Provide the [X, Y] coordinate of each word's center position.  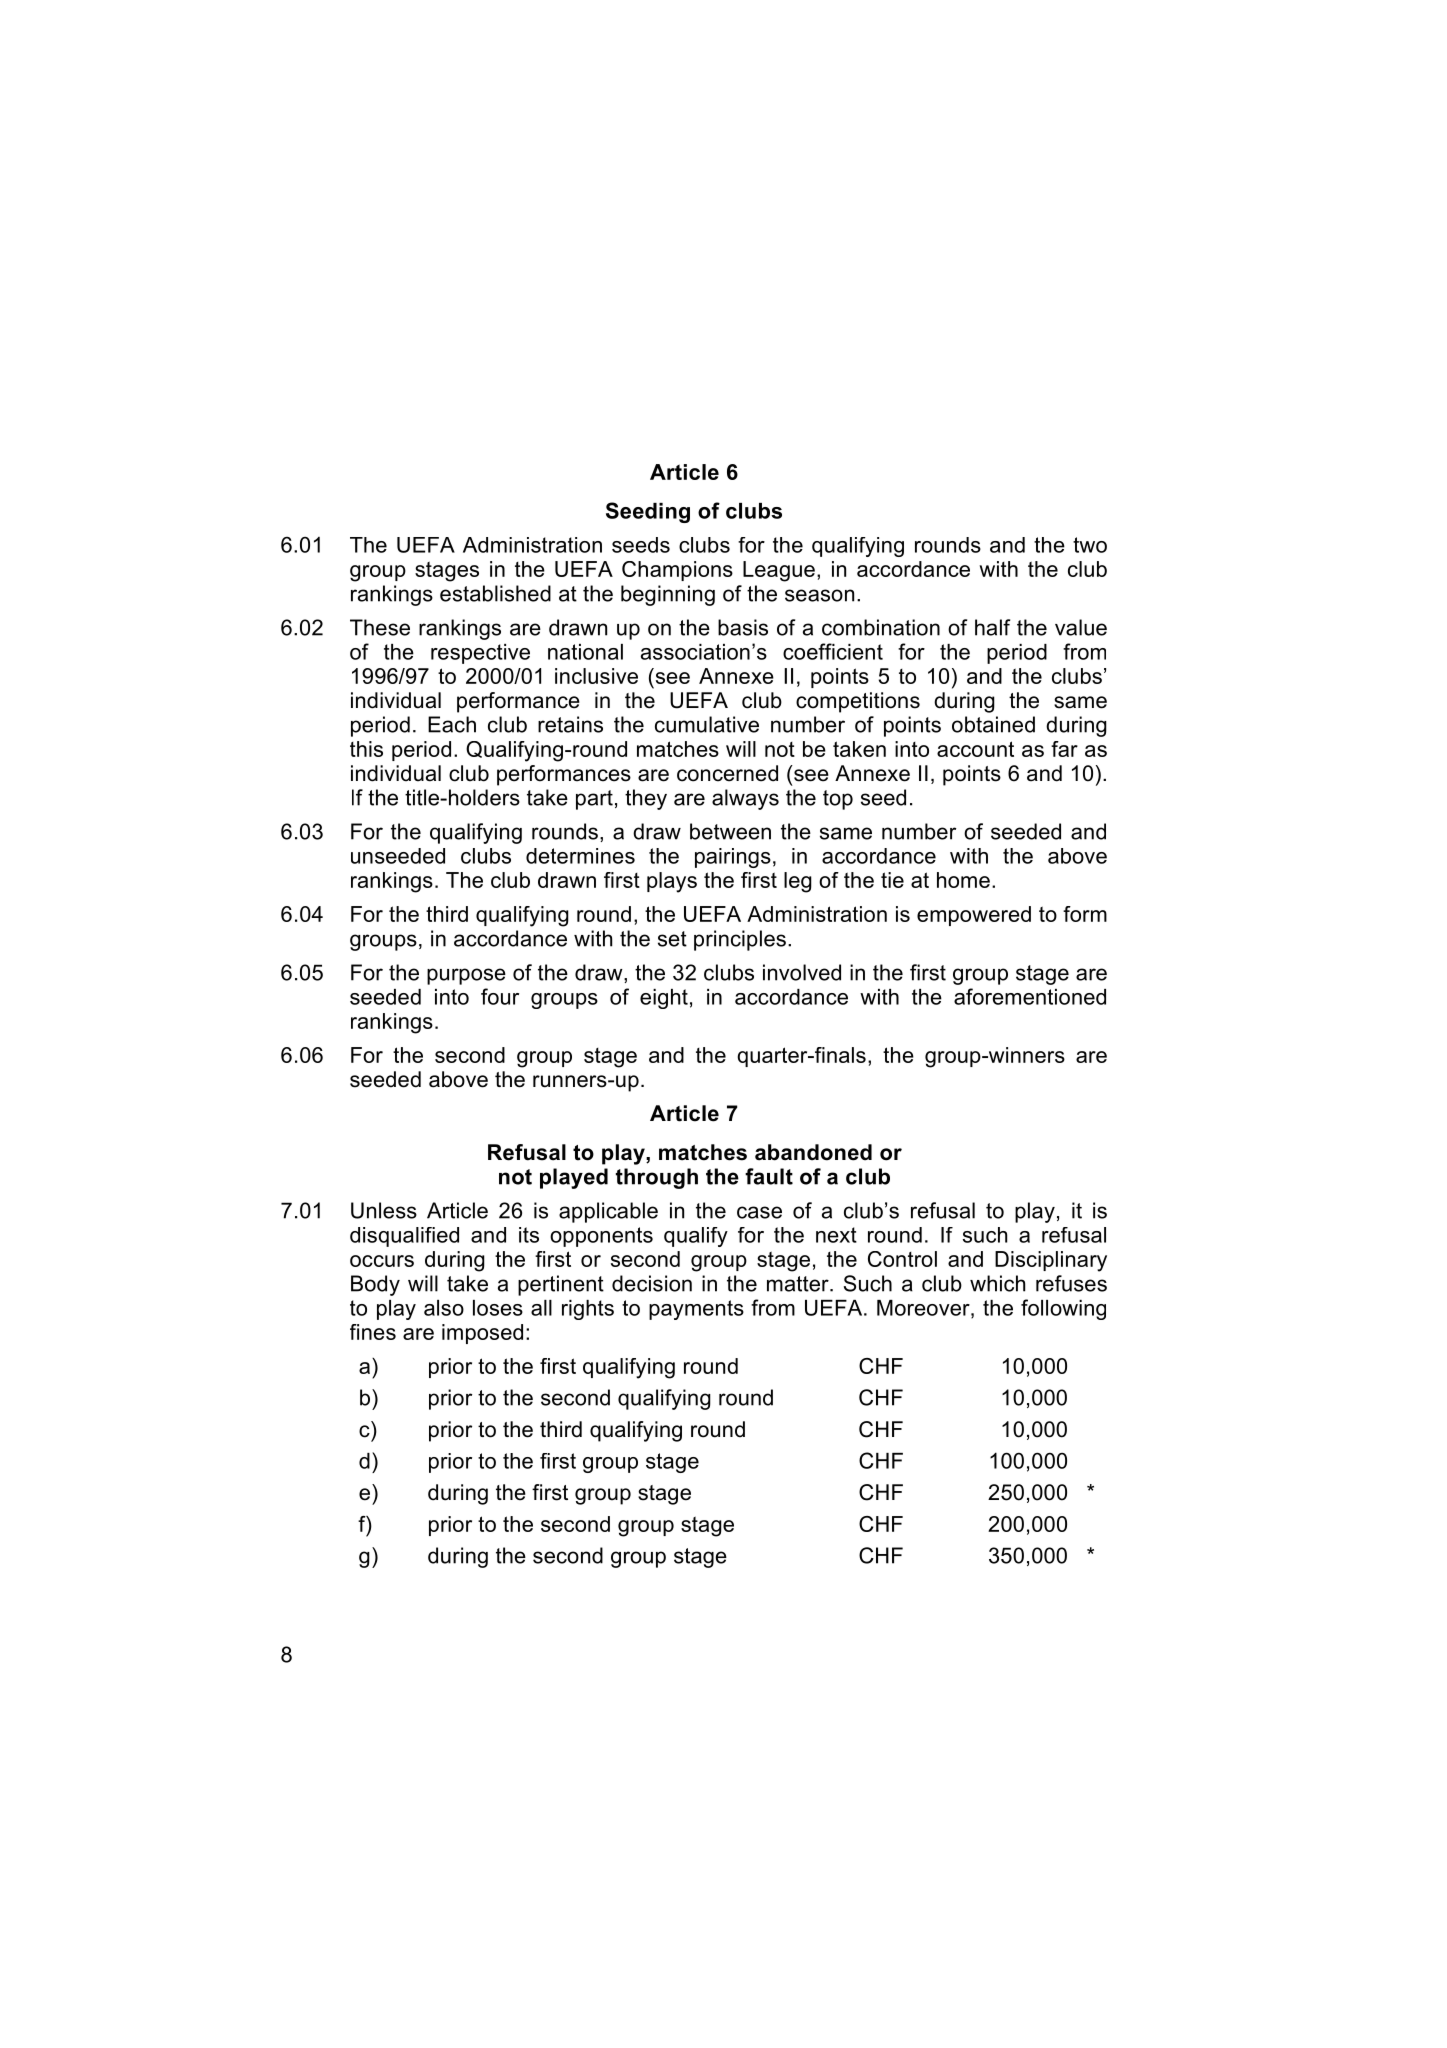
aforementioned [1030, 996]
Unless [384, 1210]
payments [696, 1310]
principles [740, 940]
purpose [466, 976]
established [495, 593]
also [444, 1308]
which [997, 1283]
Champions [677, 571]
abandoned [813, 1152]
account [975, 749]
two [1090, 545]
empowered [974, 916]
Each [452, 724]
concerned [727, 773]
